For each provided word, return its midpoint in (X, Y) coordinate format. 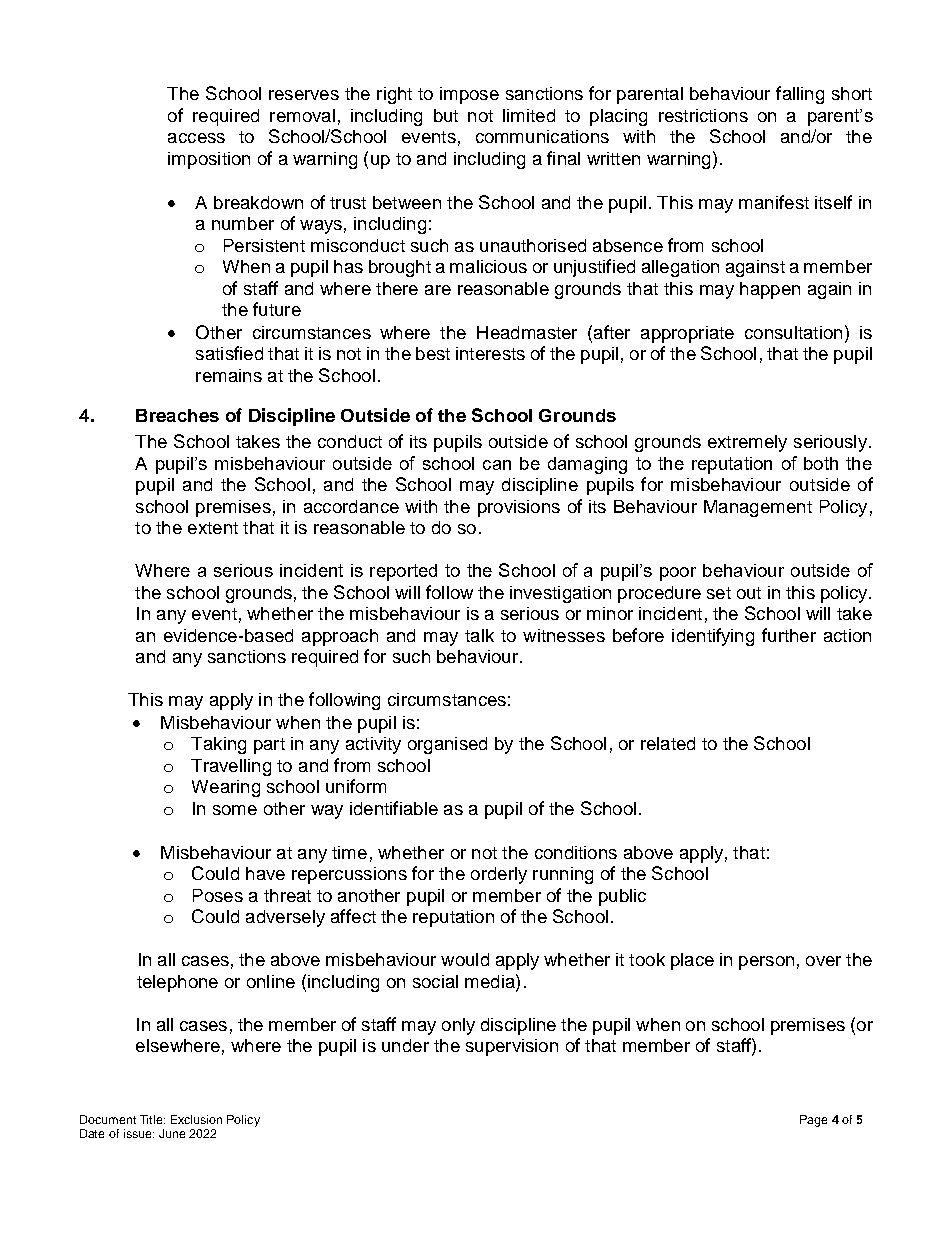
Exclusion (196, 1119)
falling (800, 95)
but (446, 115)
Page (813, 1121)
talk (479, 635)
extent (213, 528)
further (789, 635)
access (196, 138)
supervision (512, 1047)
